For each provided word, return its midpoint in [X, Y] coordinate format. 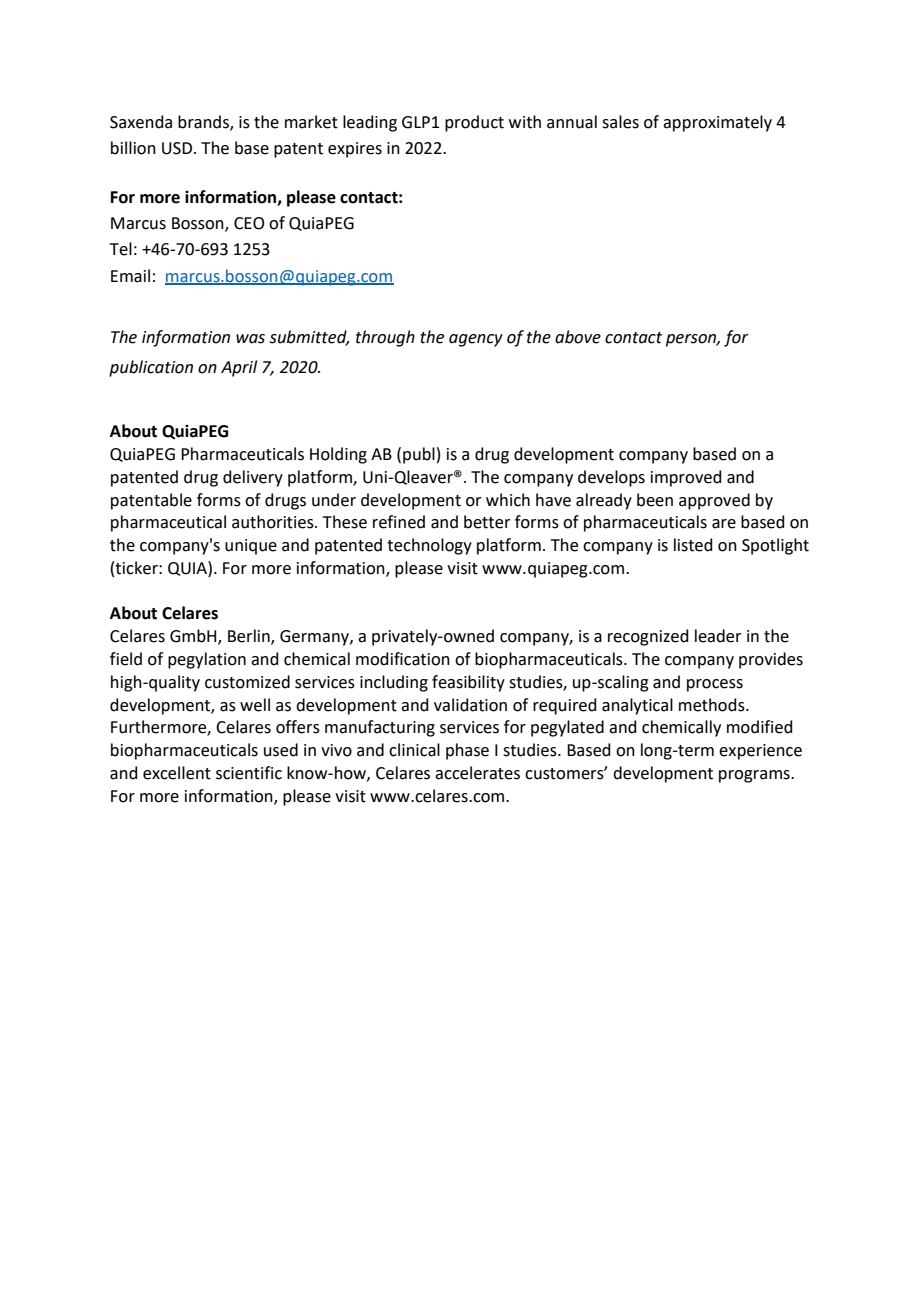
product [474, 123]
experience [760, 752]
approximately [717, 123]
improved [686, 478]
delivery [253, 478]
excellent [177, 773]
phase [467, 751]
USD [177, 148]
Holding [338, 455]
